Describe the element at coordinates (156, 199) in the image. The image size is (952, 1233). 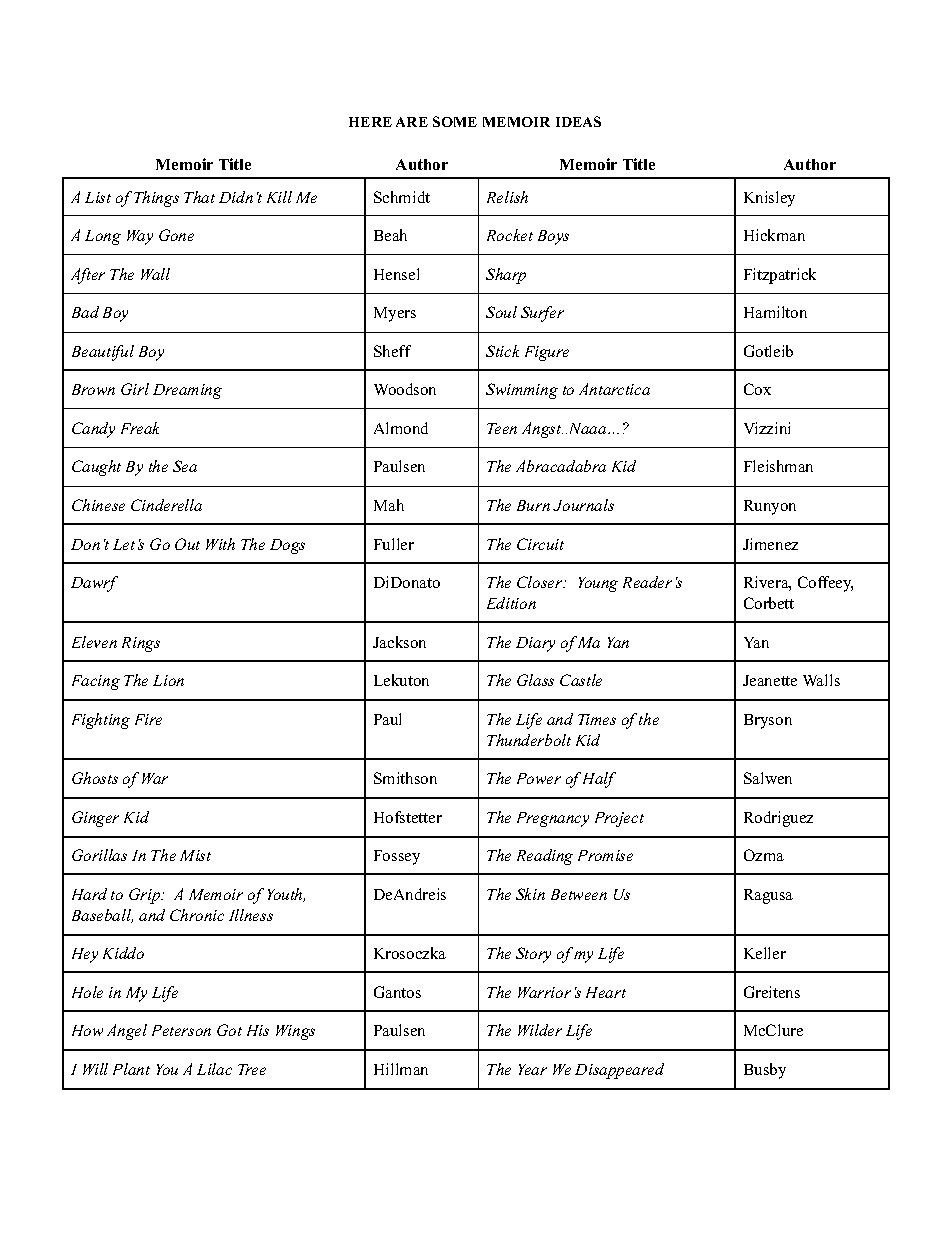
I see `Things` at that location.
